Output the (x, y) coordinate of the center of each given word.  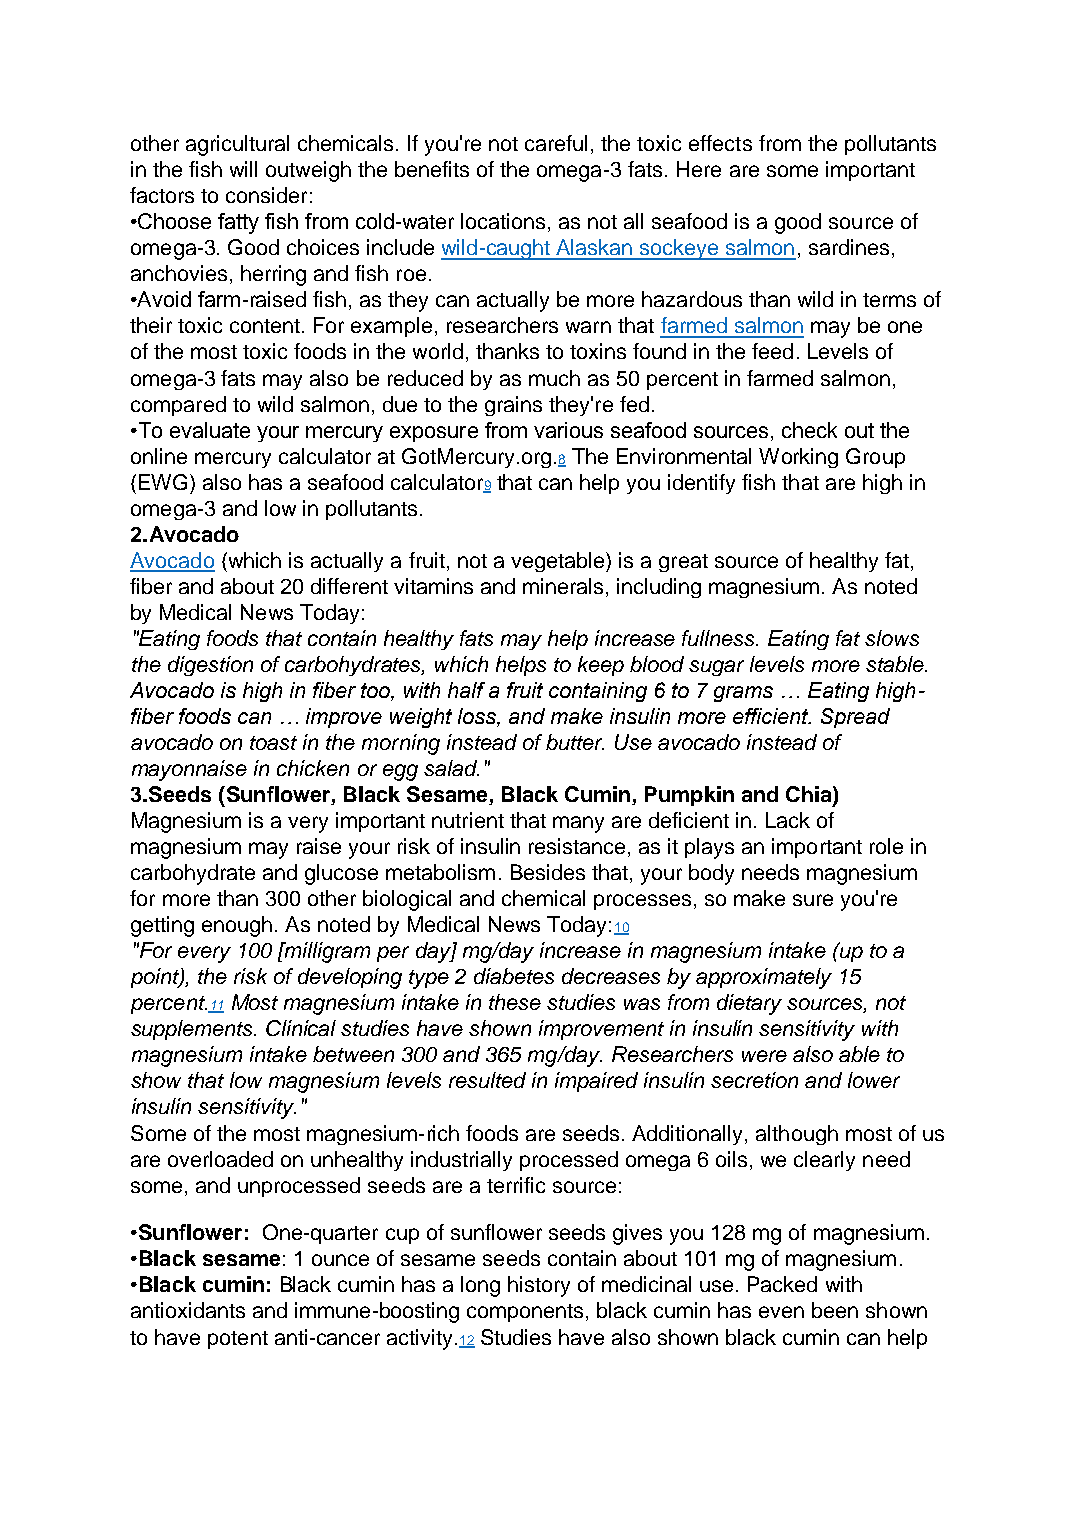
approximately (764, 978)
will (243, 169)
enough (237, 926)
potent (238, 1340)
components (525, 1313)
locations (503, 221)
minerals (565, 587)
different (349, 586)
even (781, 1312)
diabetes (514, 976)
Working (798, 458)
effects (720, 143)
